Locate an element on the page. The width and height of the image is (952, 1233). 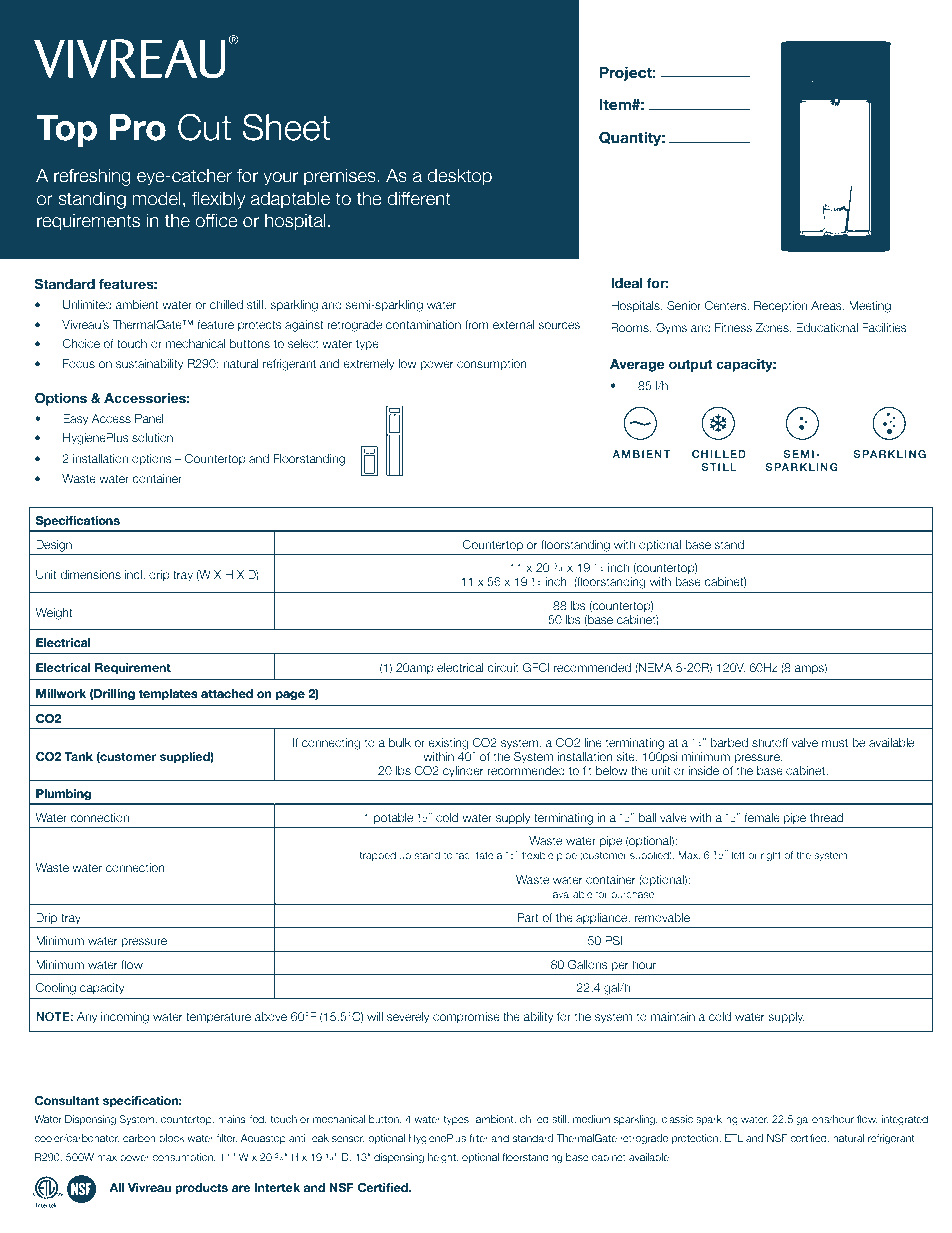
model is located at coordinates (156, 198).
